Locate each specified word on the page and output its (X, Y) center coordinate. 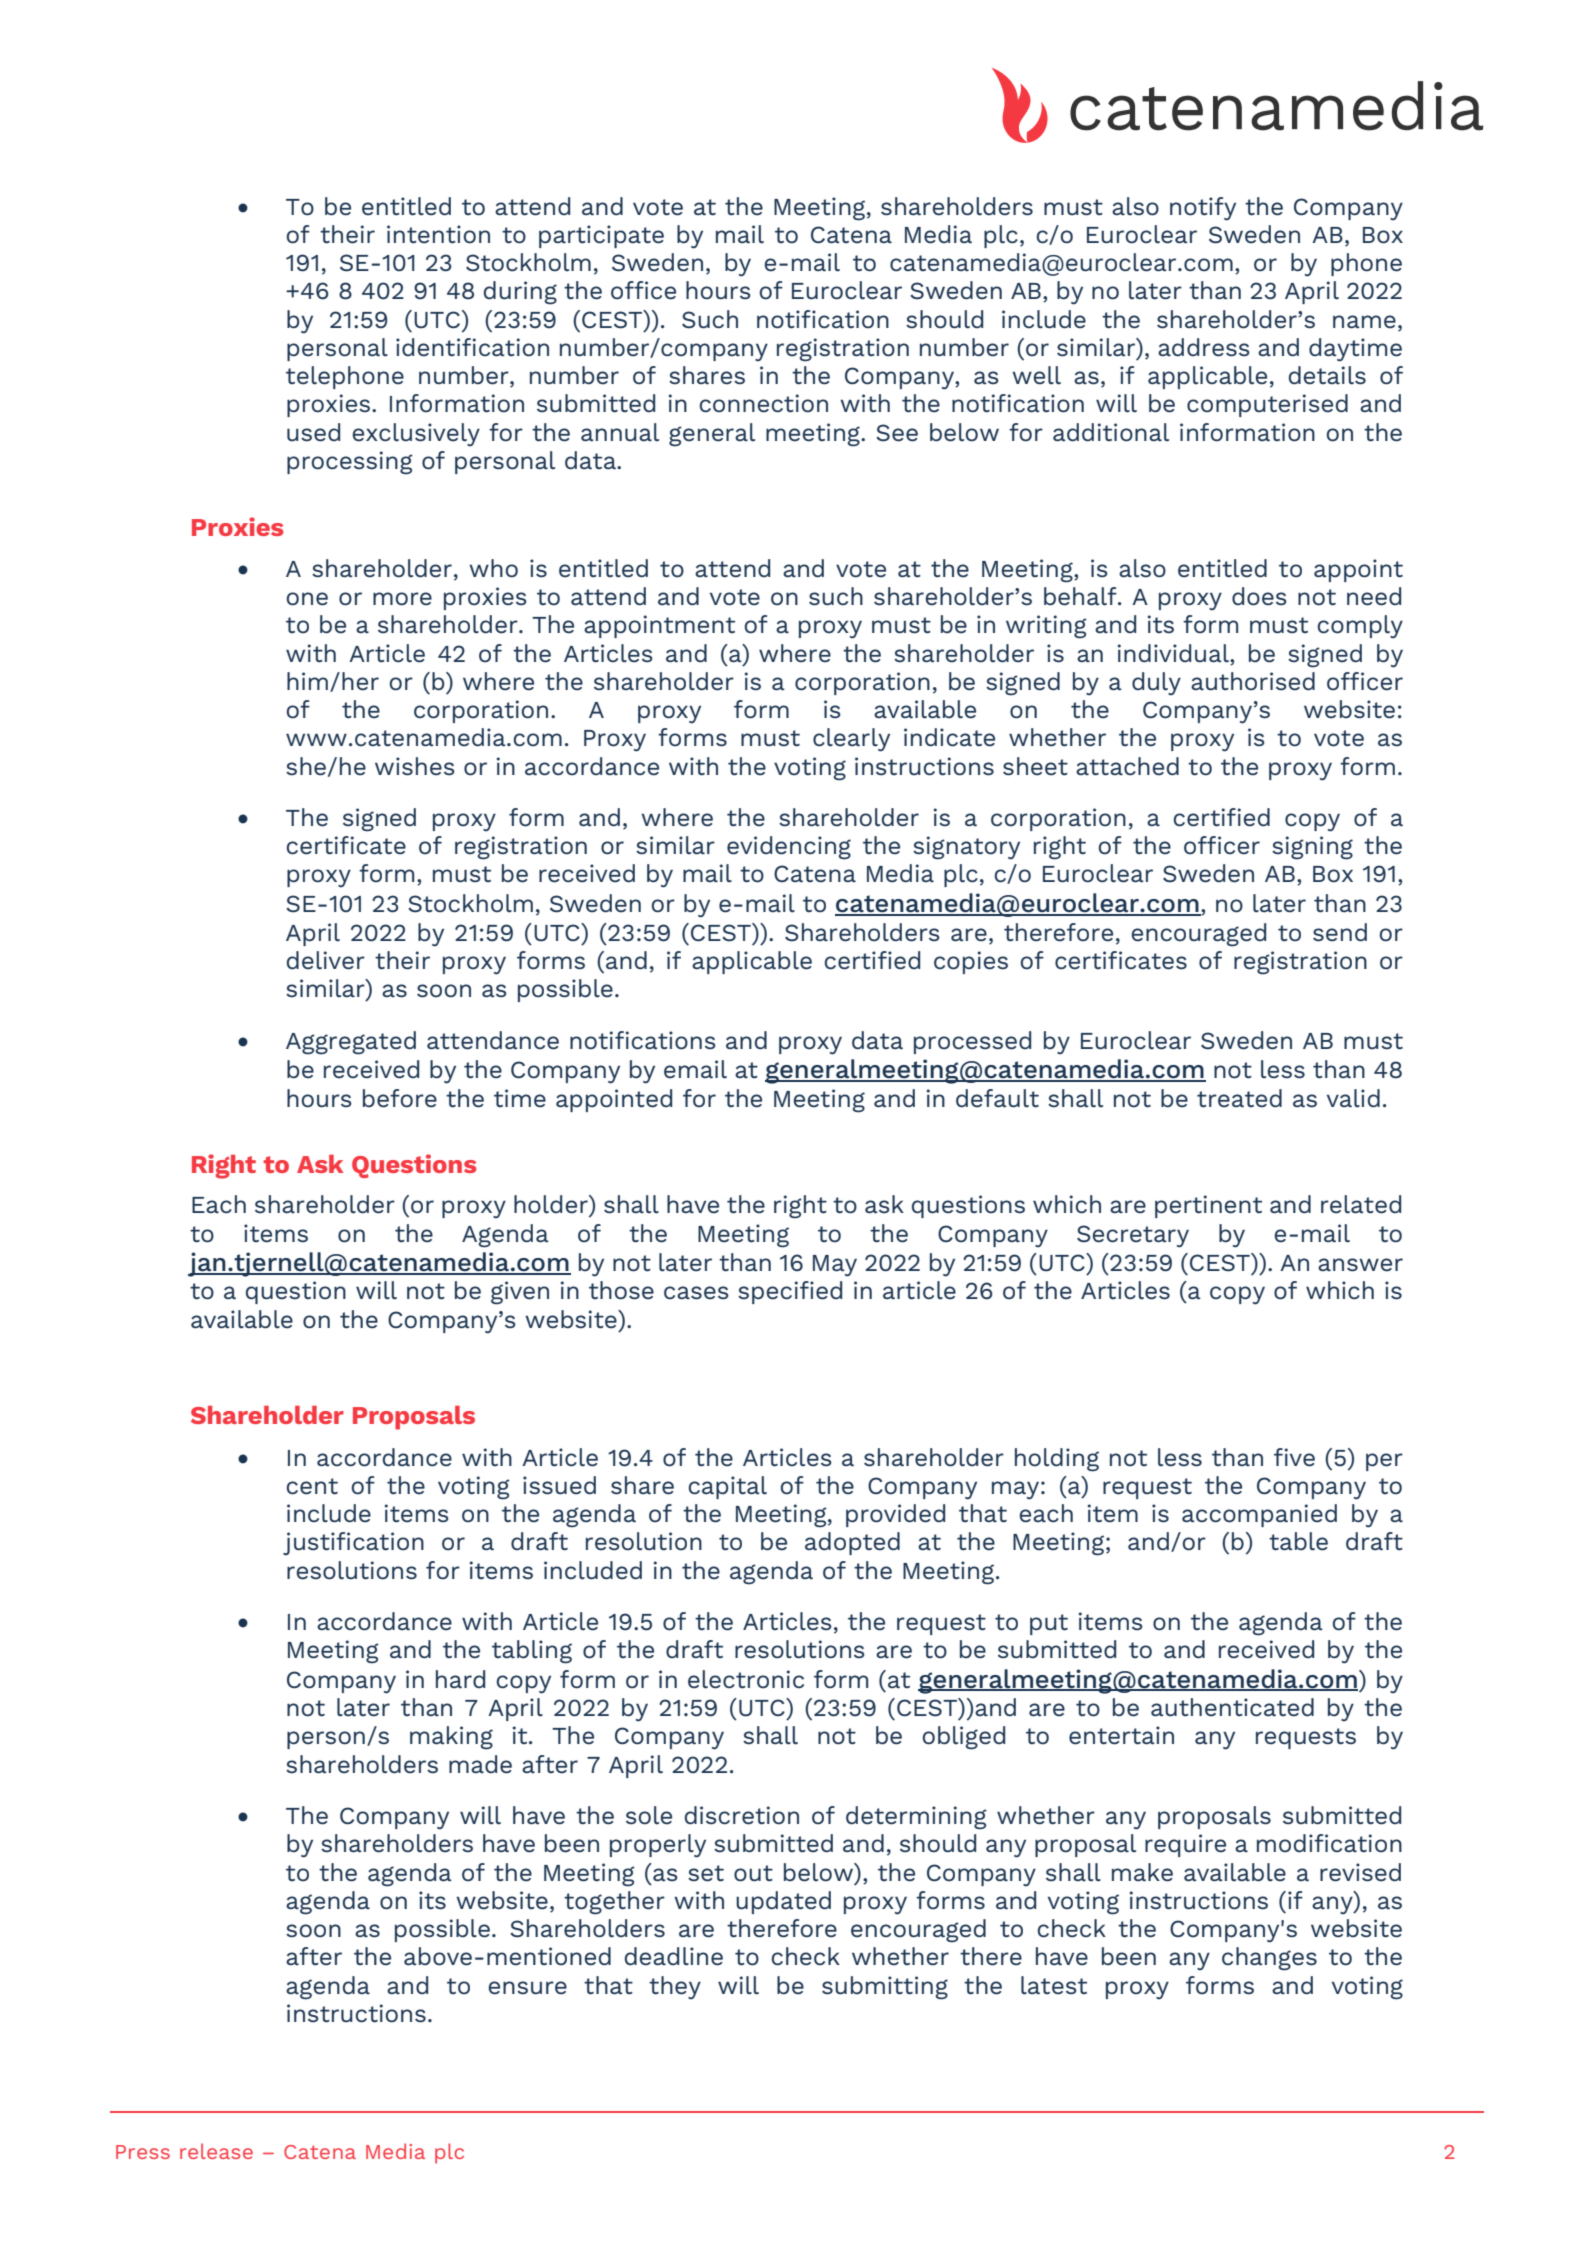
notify (1203, 209)
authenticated (1232, 1707)
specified (790, 1292)
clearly (851, 740)
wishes (415, 766)
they (675, 1987)
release (216, 2151)
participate (601, 236)
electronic (746, 1679)
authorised (1253, 681)
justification (353, 1543)
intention (438, 234)
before (400, 1098)
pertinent (1208, 1206)
